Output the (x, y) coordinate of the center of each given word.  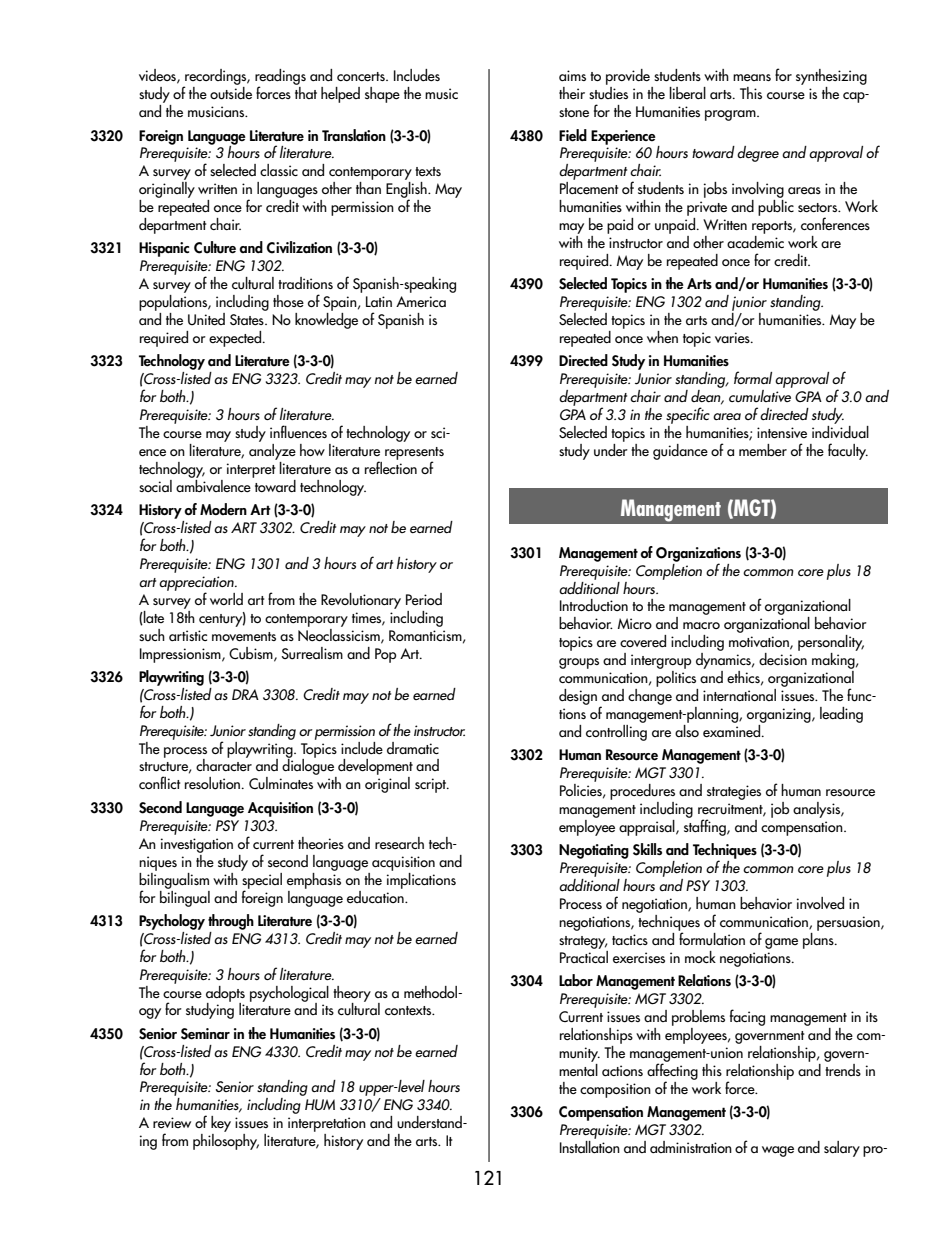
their (572, 93)
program (731, 115)
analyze (272, 450)
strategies (734, 792)
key (221, 1125)
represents (414, 454)
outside (231, 92)
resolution (214, 783)
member (763, 450)
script (431, 785)
